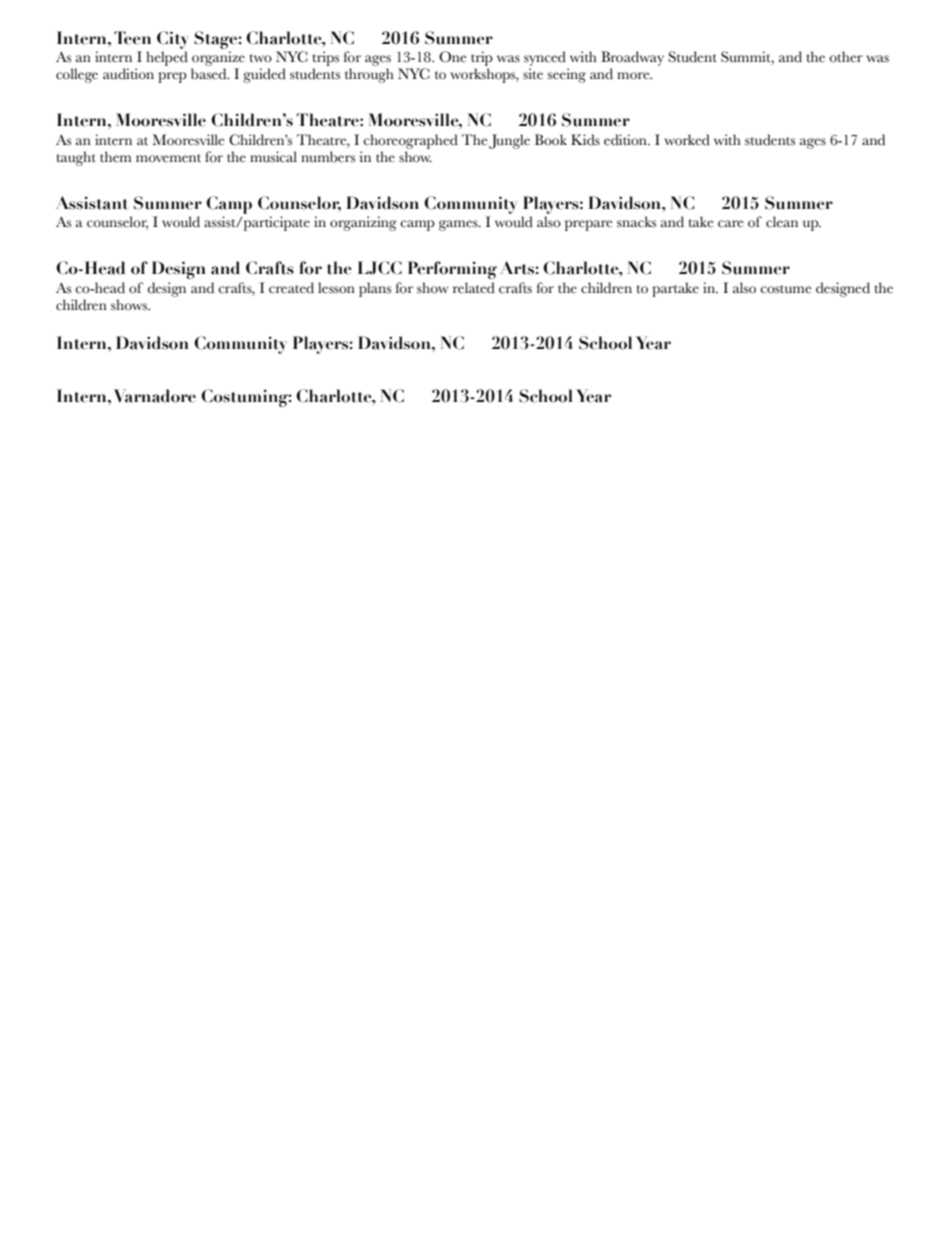 This screenshot has width=952, height=1233. I want to click on choreographed, so click(410, 141).
